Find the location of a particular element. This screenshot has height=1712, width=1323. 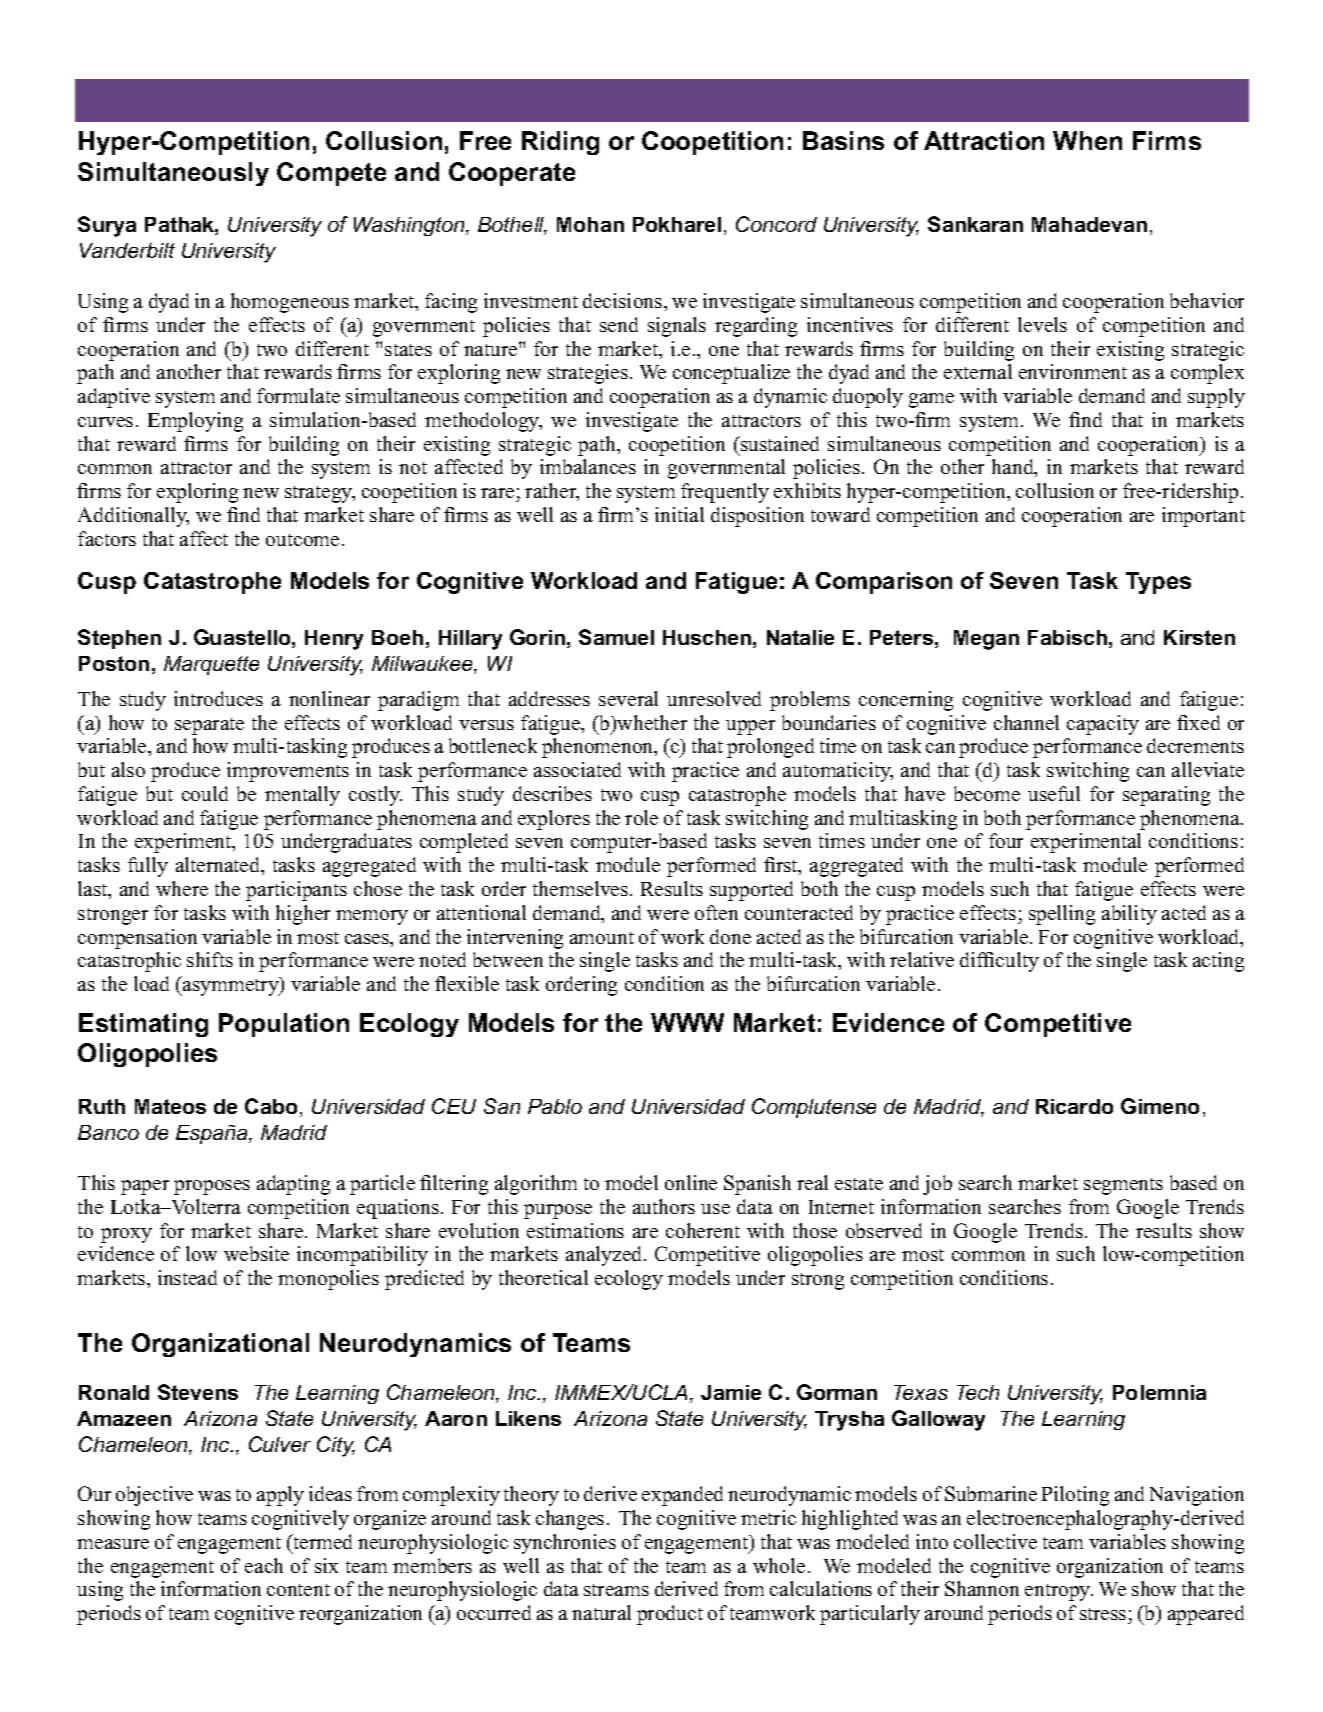

Compete is located at coordinates (331, 174).
